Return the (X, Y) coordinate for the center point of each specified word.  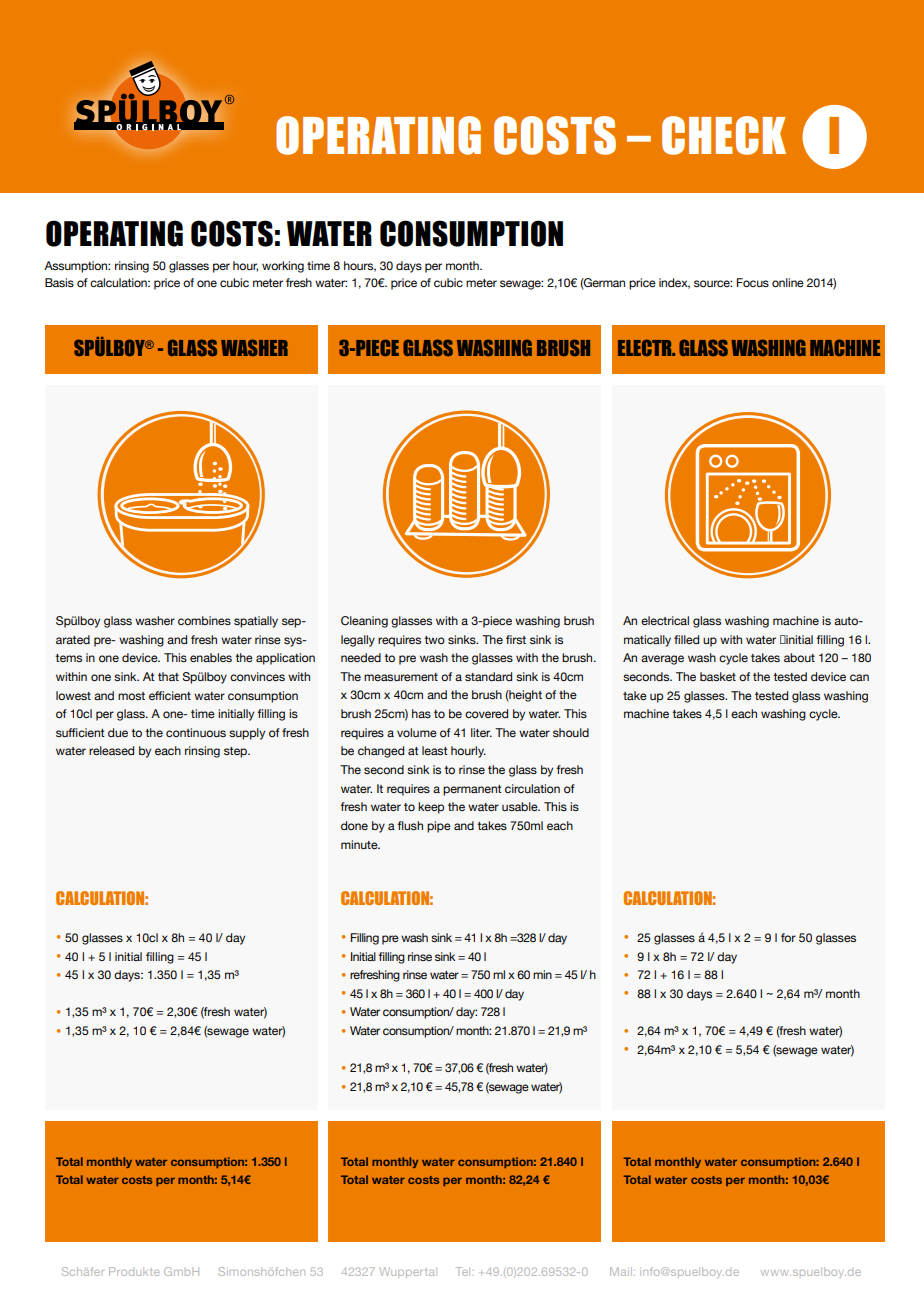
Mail (621, 1271)
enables (211, 657)
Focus (753, 282)
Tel (463, 1271)
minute (360, 844)
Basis (59, 282)
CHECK (724, 135)
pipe (439, 827)
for (788, 937)
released (111, 750)
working (283, 267)
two (434, 640)
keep (431, 808)
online (788, 282)
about (799, 657)
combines (204, 620)
